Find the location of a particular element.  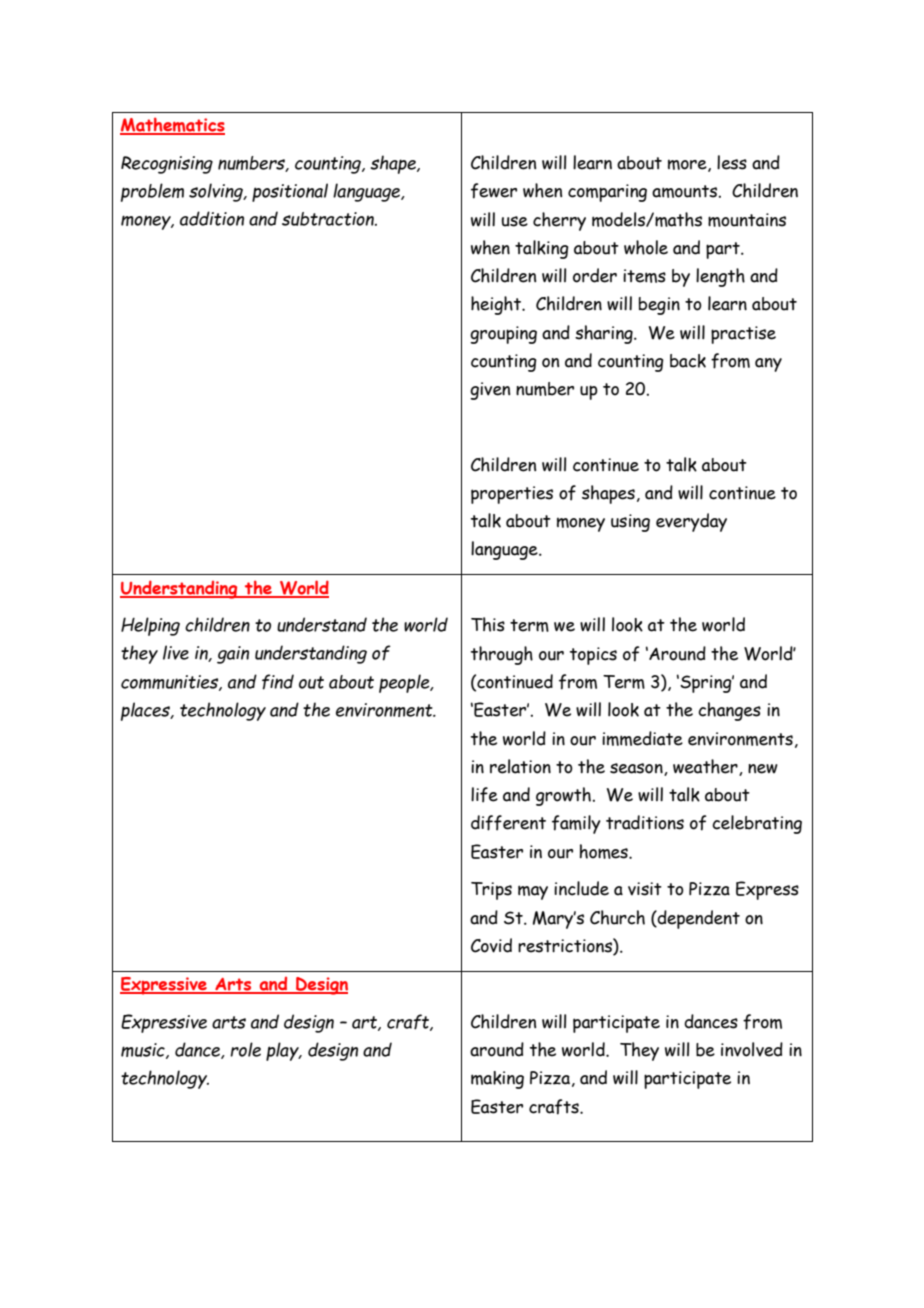

more is located at coordinates (688, 165).
